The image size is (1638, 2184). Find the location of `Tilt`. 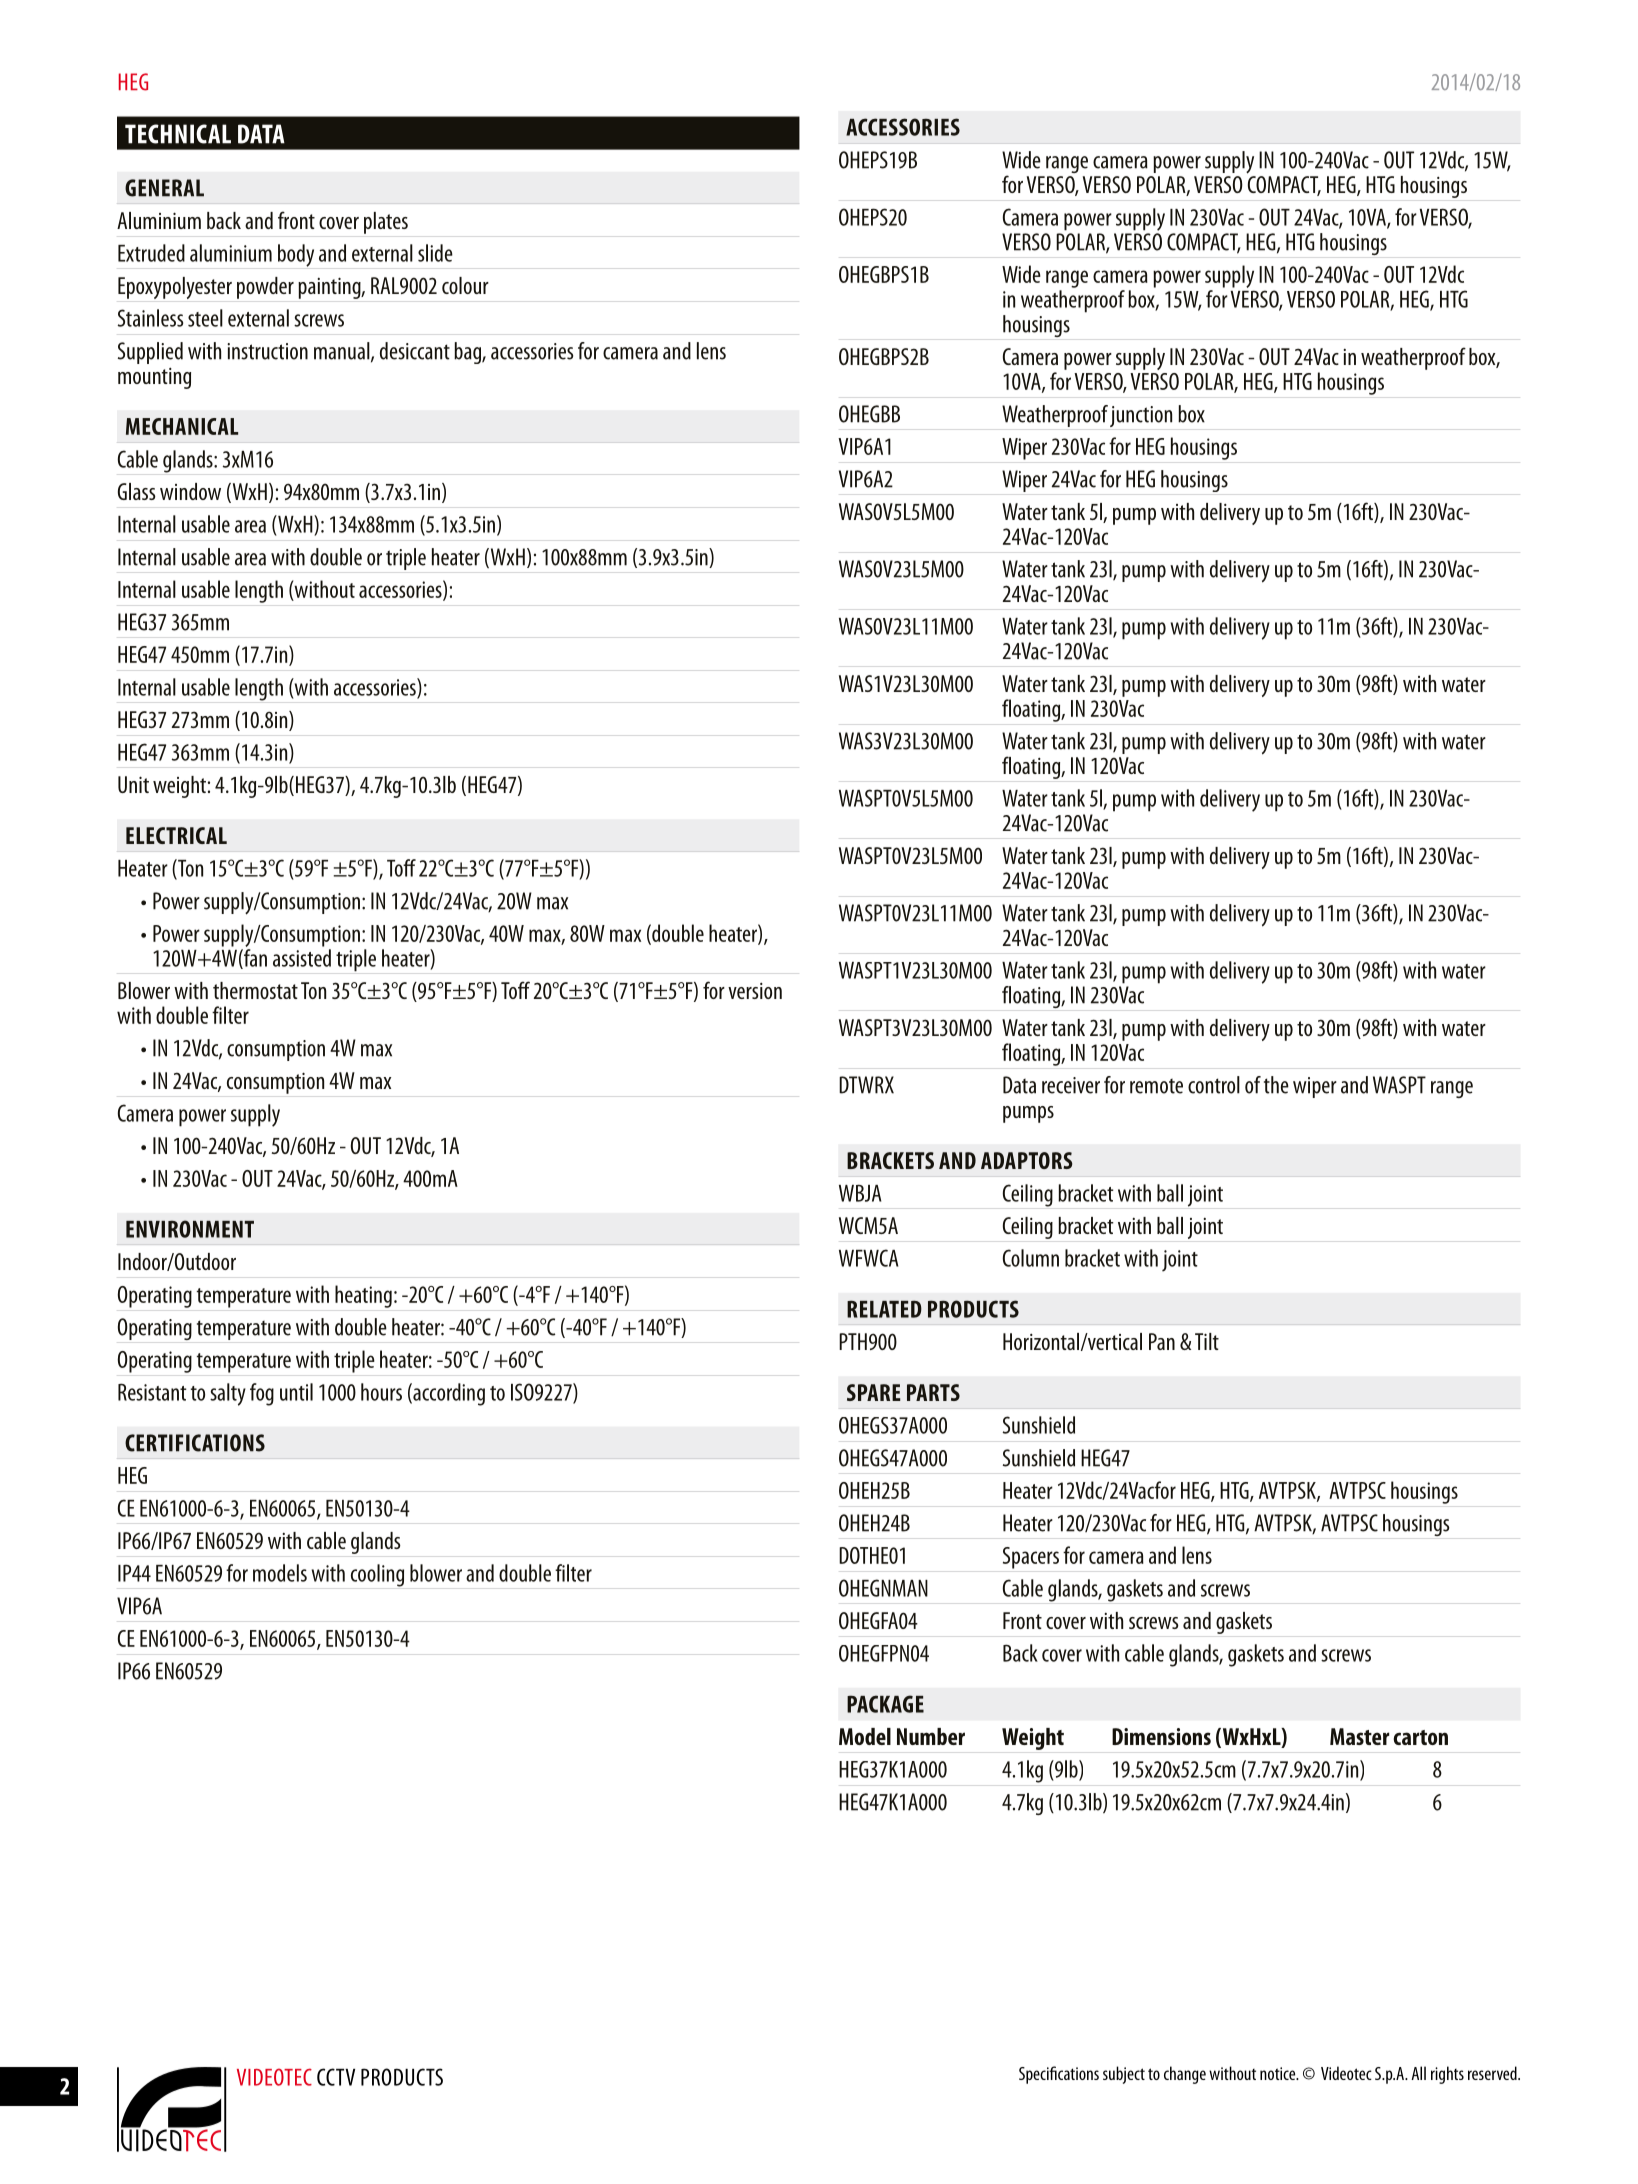

Tilt is located at coordinates (1207, 1341).
